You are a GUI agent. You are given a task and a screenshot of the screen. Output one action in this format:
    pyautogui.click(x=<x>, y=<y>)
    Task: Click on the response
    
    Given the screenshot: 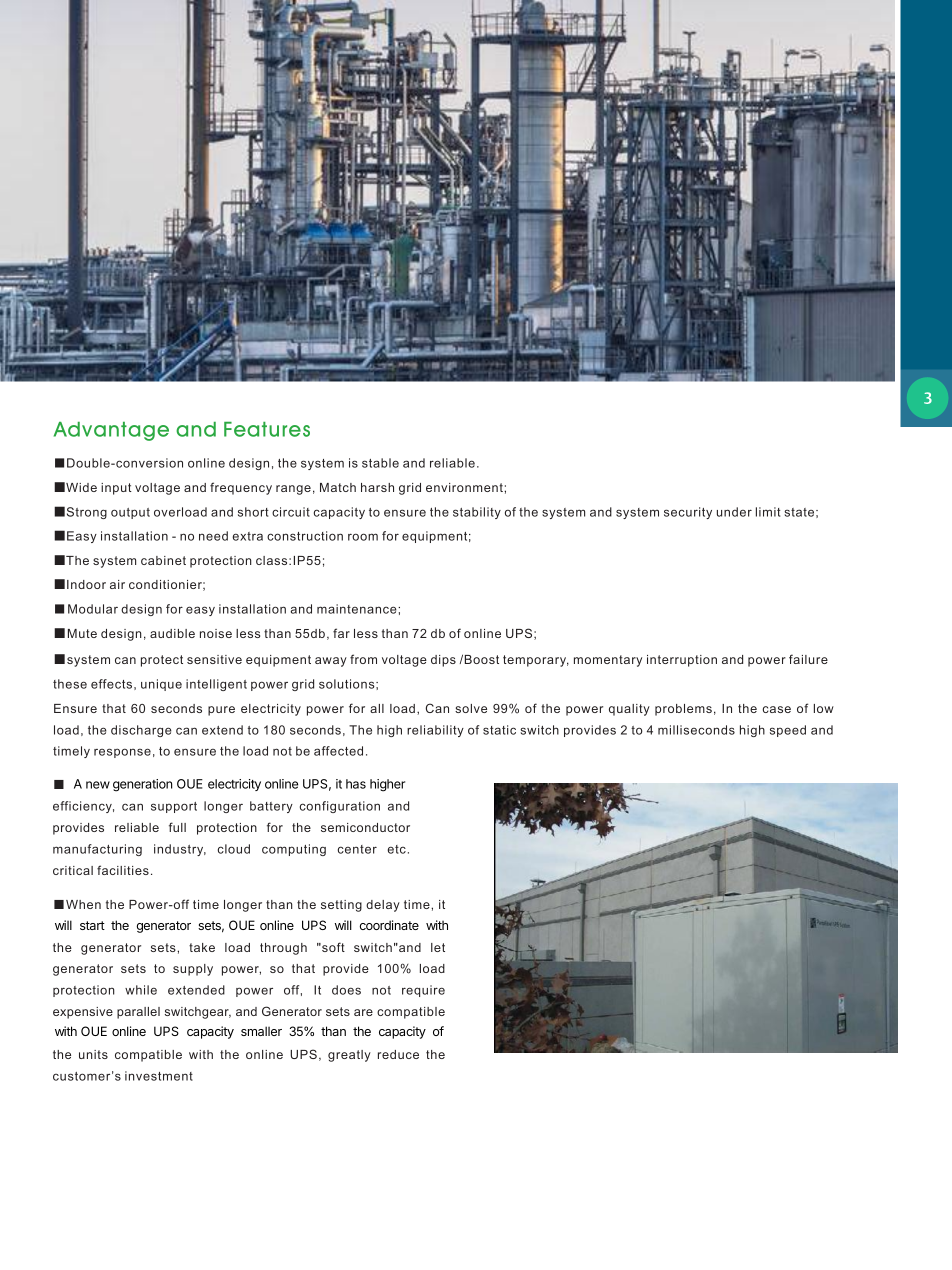 What is the action you would take?
    pyautogui.click(x=122, y=753)
